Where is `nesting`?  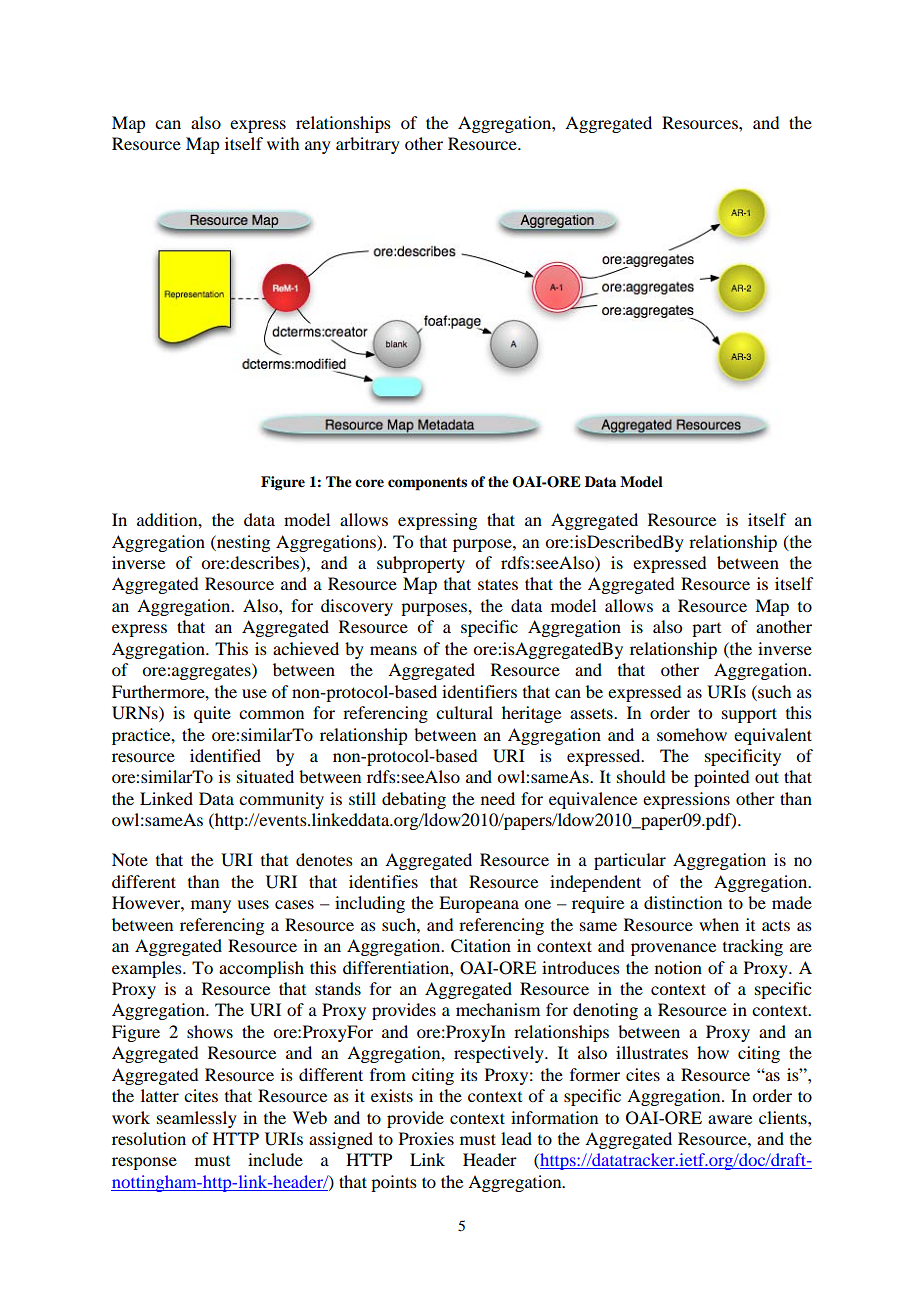 nesting is located at coordinates (242, 543).
